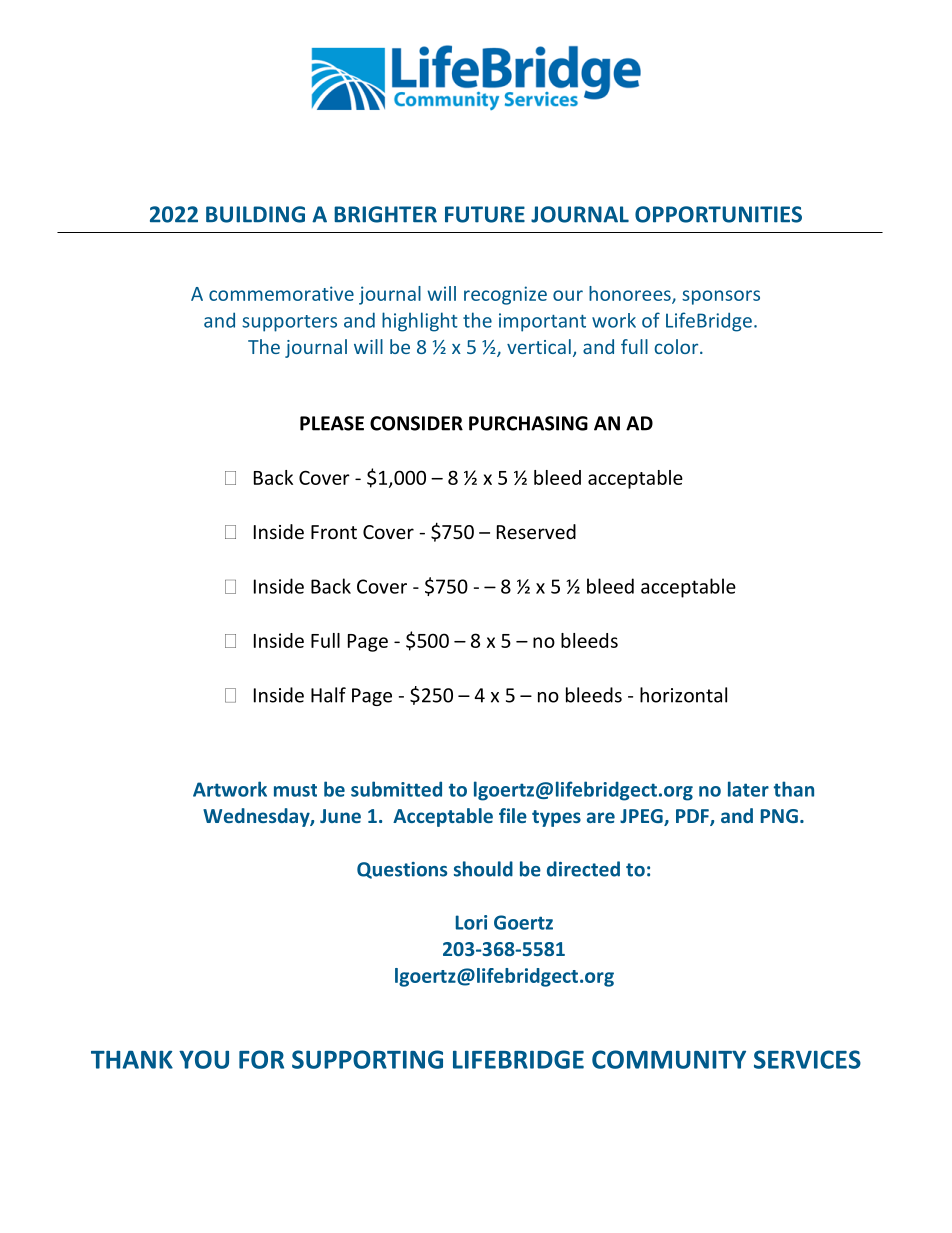  What do you see at coordinates (328, 695) in the screenshot?
I see `Half` at bounding box center [328, 695].
